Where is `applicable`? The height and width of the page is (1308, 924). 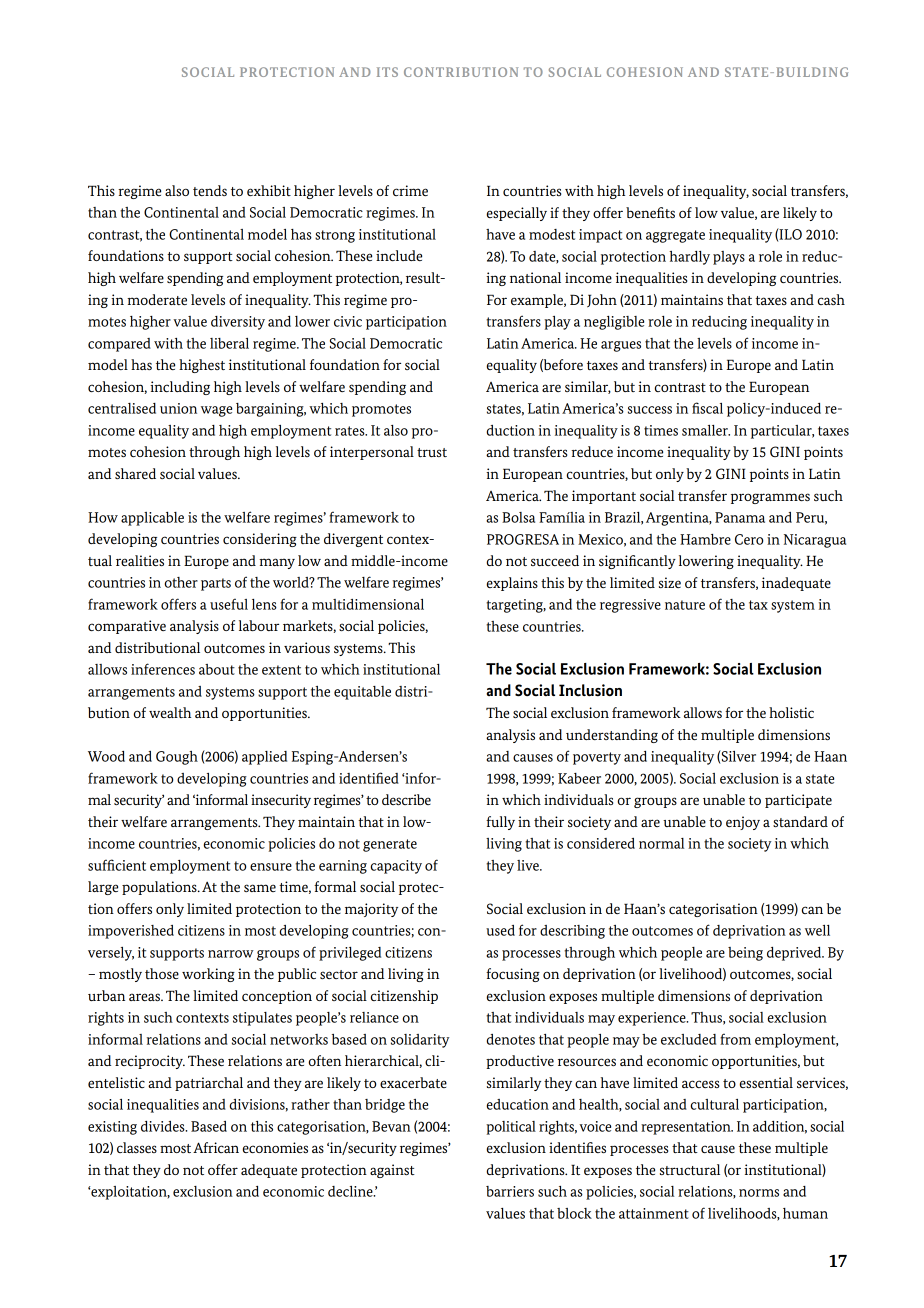
applicable is located at coordinates (152, 519).
